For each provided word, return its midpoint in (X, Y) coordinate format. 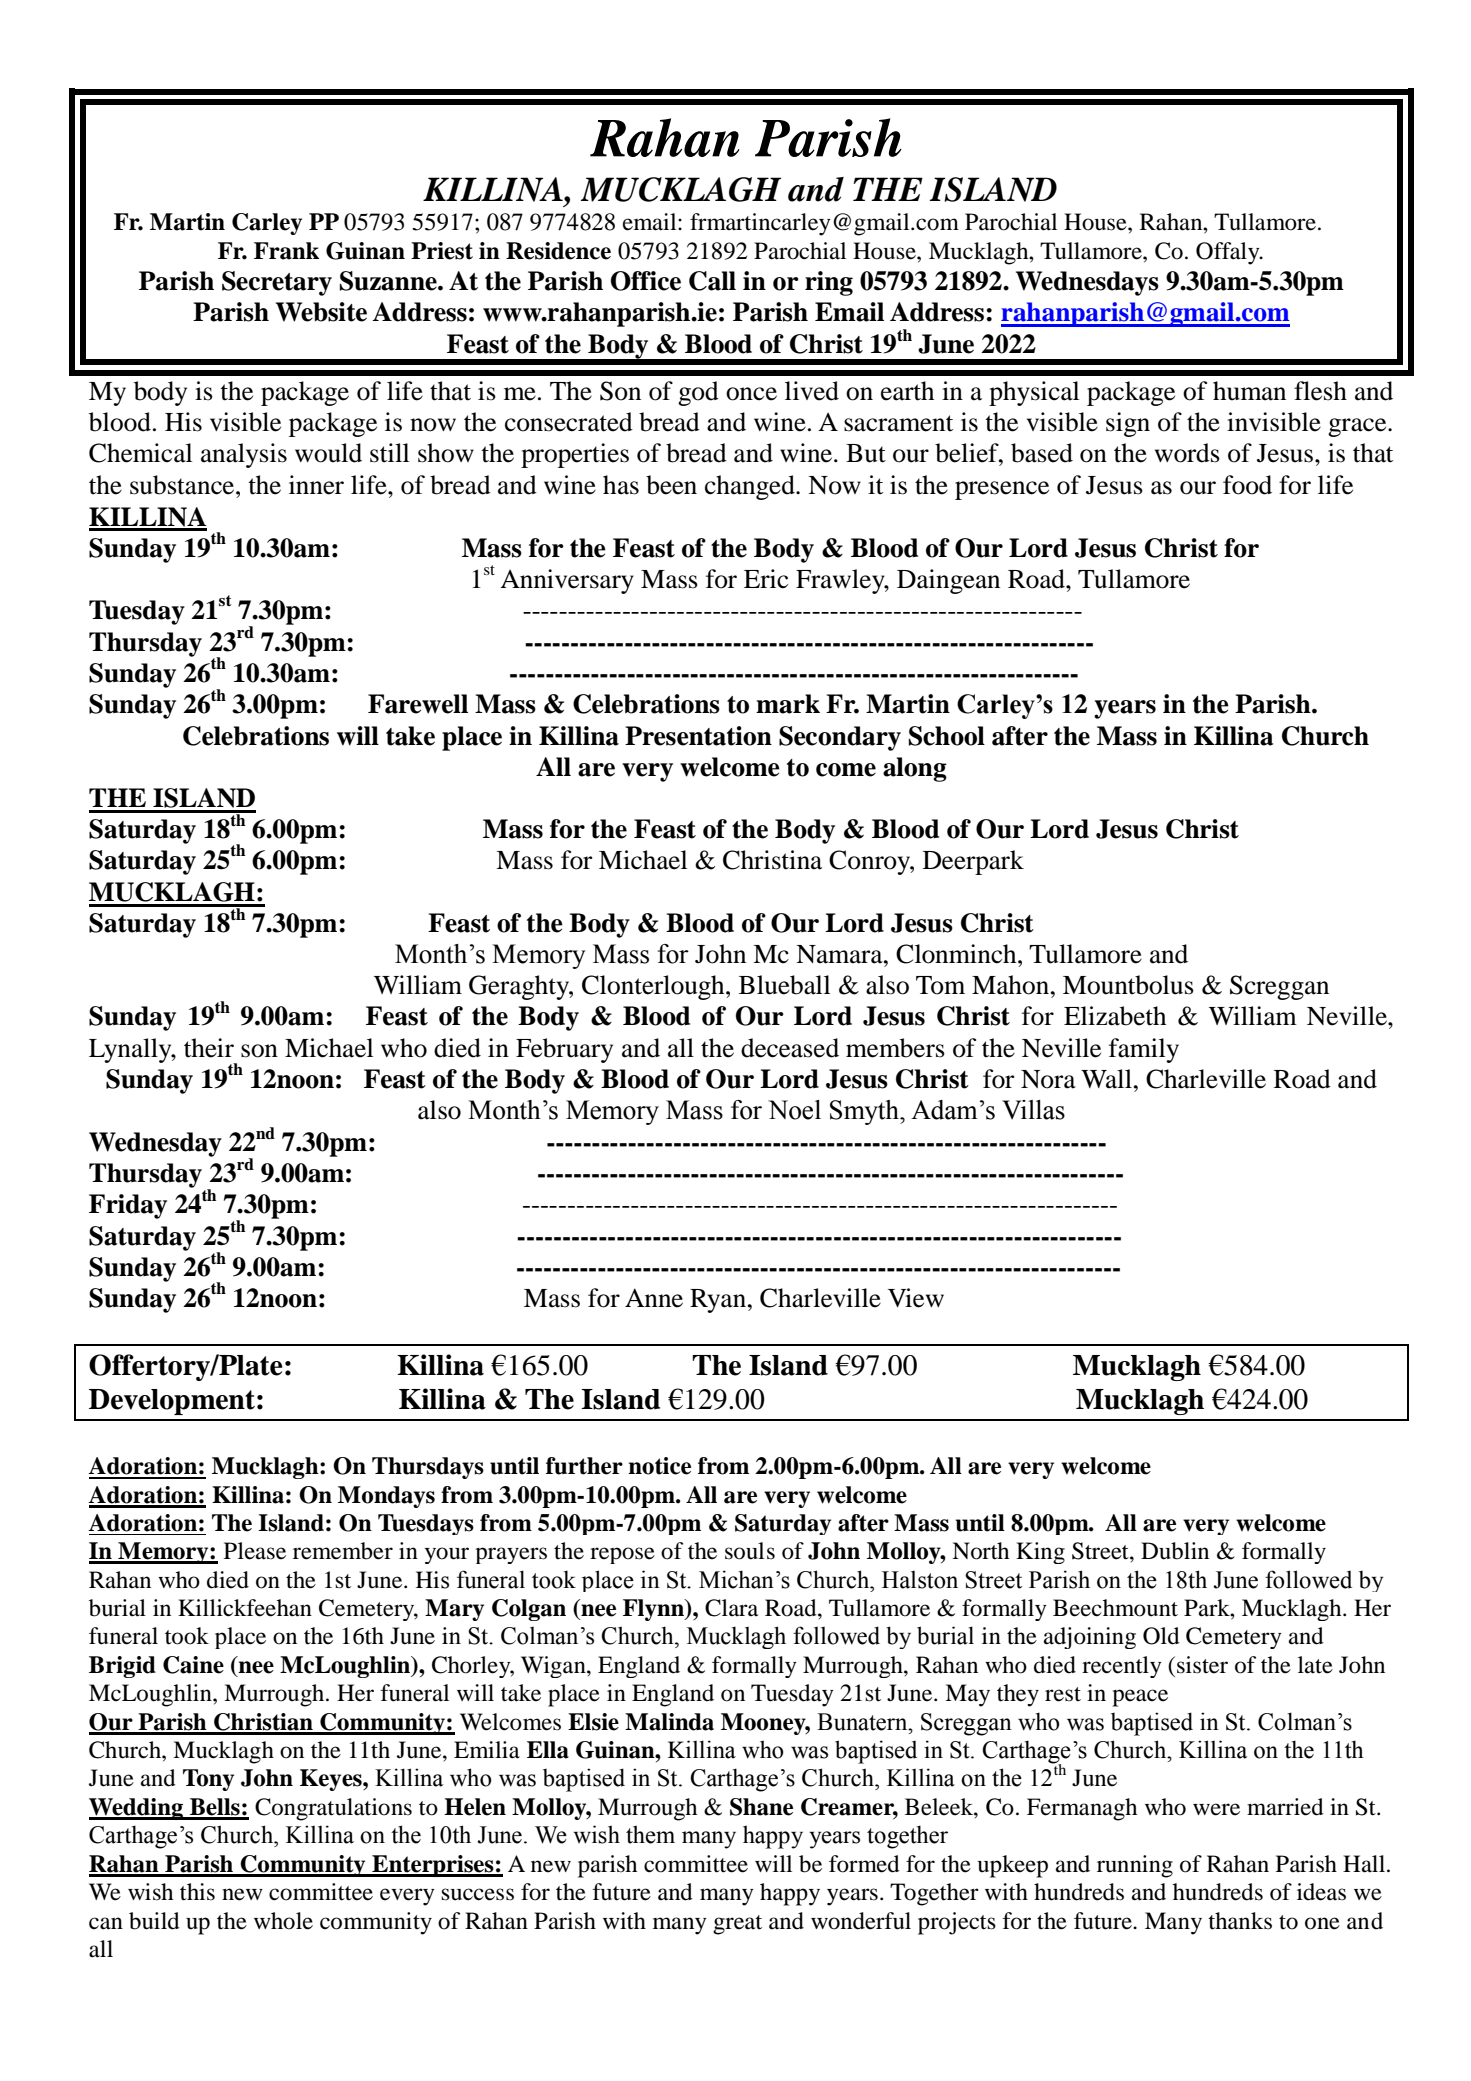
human (1249, 391)
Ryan (718, 1301)
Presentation (698, 736)
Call (712, 281)
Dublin (1175, 1551)
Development (172, 1402)
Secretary (277, 283)
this (197, 1892)
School (947, 736)
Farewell (418, 704)
